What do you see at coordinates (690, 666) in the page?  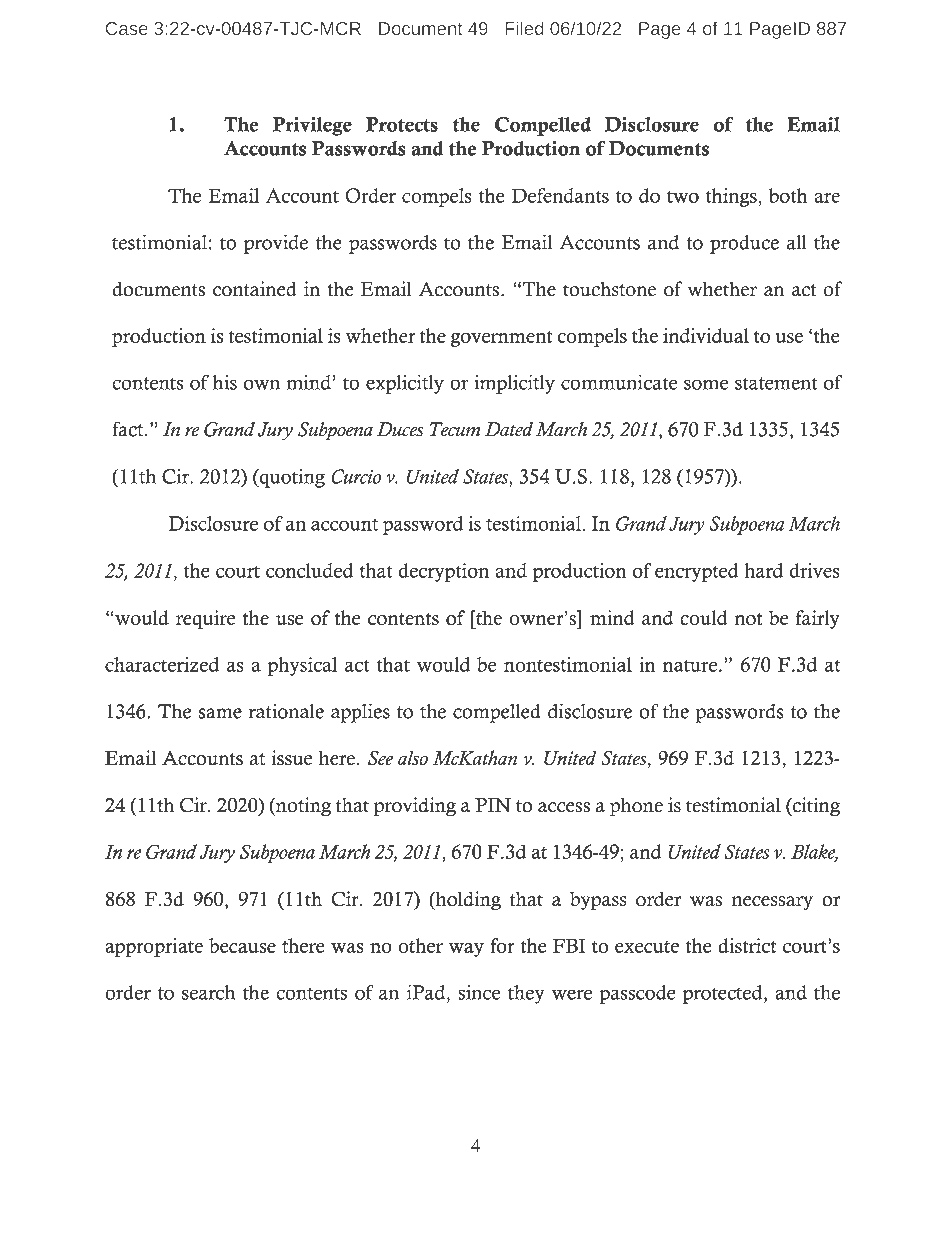 I see `nature` at bounding box center [690, 666].
